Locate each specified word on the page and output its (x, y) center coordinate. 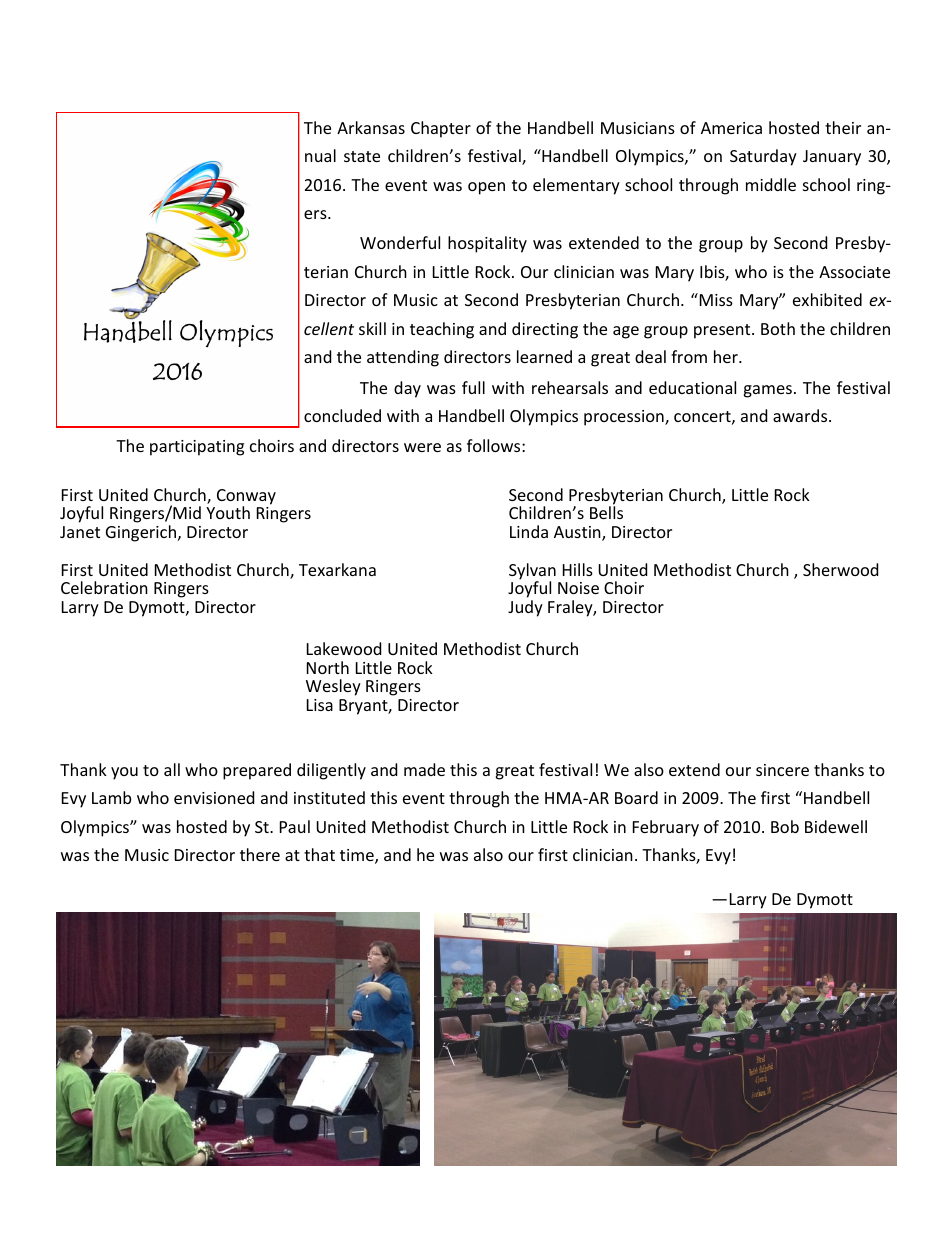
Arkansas (371, 127)
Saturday (763, 157)
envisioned (214, 797)
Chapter (441, 129)
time (358, 856)
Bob (785, 826)
